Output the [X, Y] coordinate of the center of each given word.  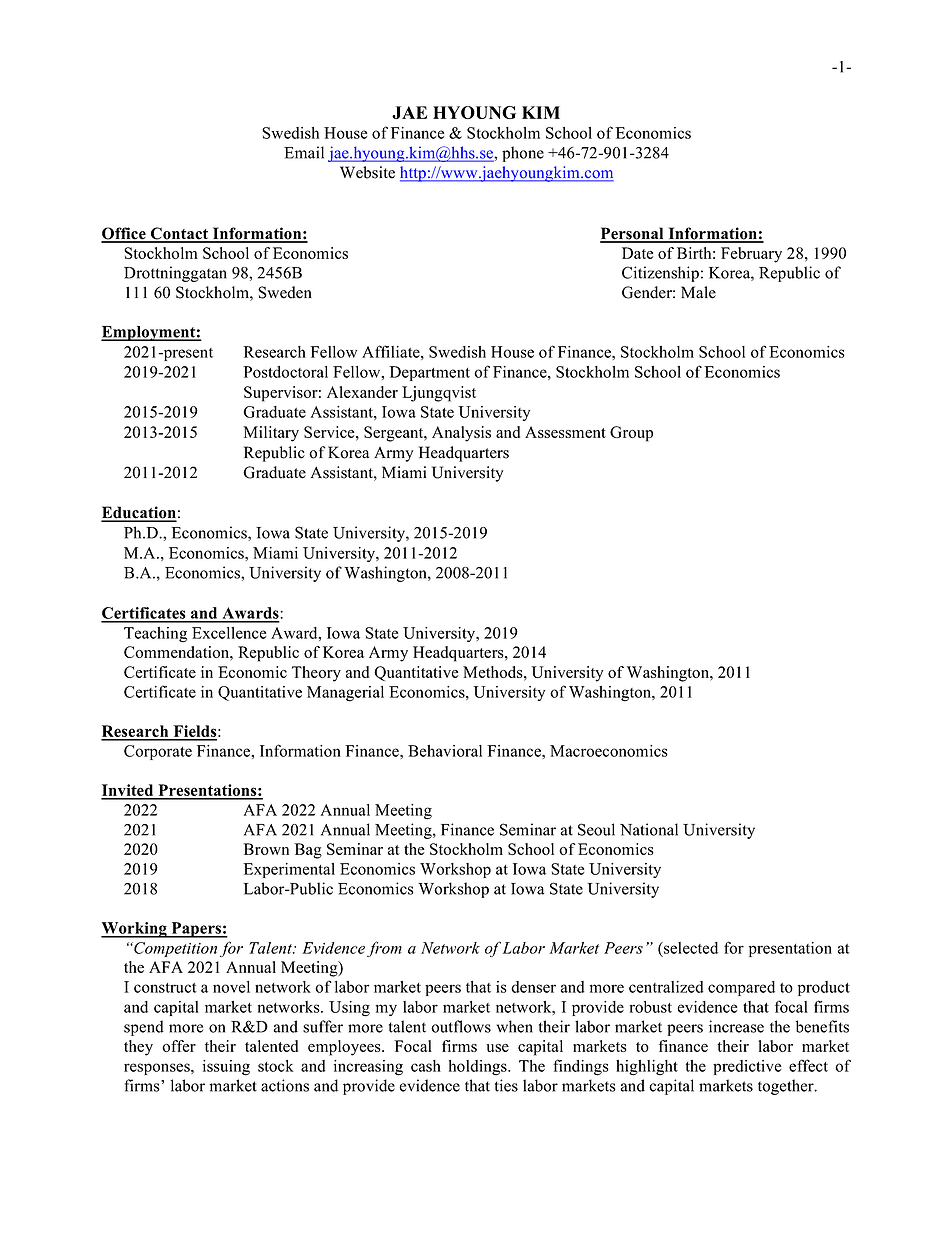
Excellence [229, 633]
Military [271, 434]
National [649, 829]
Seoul [596, 829]
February [751, 255]
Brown [266, 849]
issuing [226, 1068]
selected [690, 948]
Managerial [345, 694]
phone [523, 154]
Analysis [461, 434]
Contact [180, 234]
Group [631, 434]
